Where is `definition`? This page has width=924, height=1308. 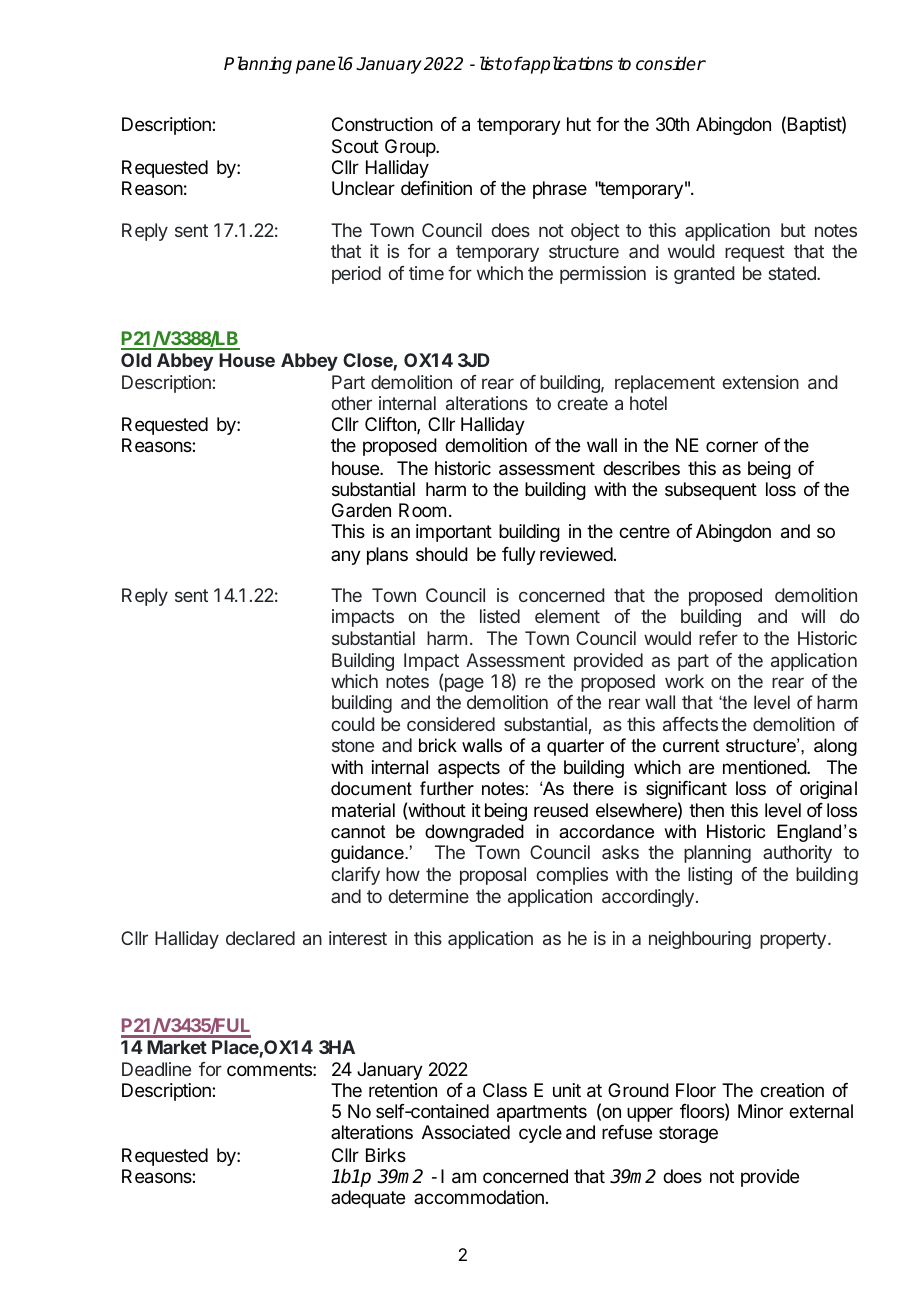
definition is located at coordinates (436, 188).
